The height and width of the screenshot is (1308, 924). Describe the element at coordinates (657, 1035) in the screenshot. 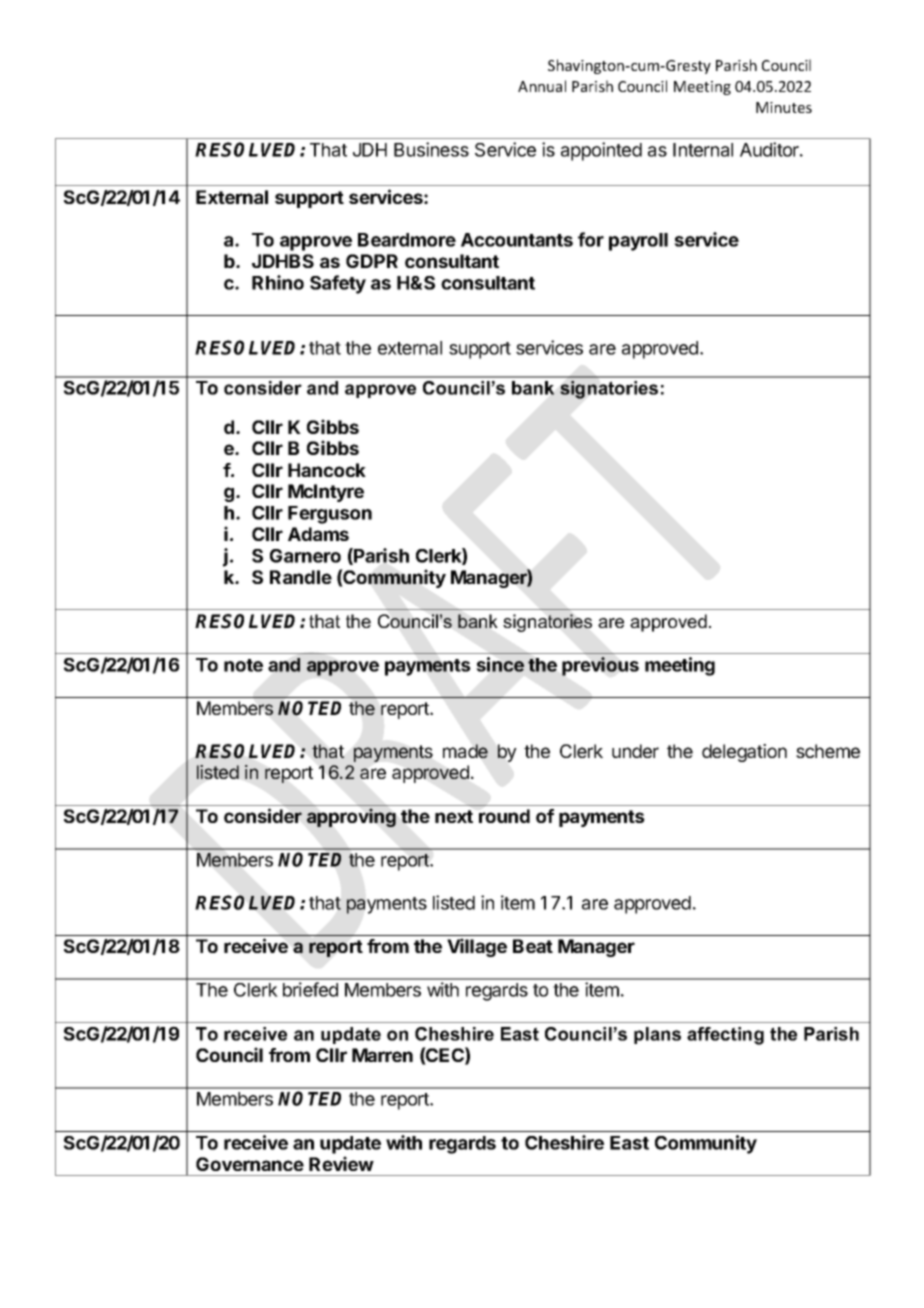

I see `plans` at that location.
